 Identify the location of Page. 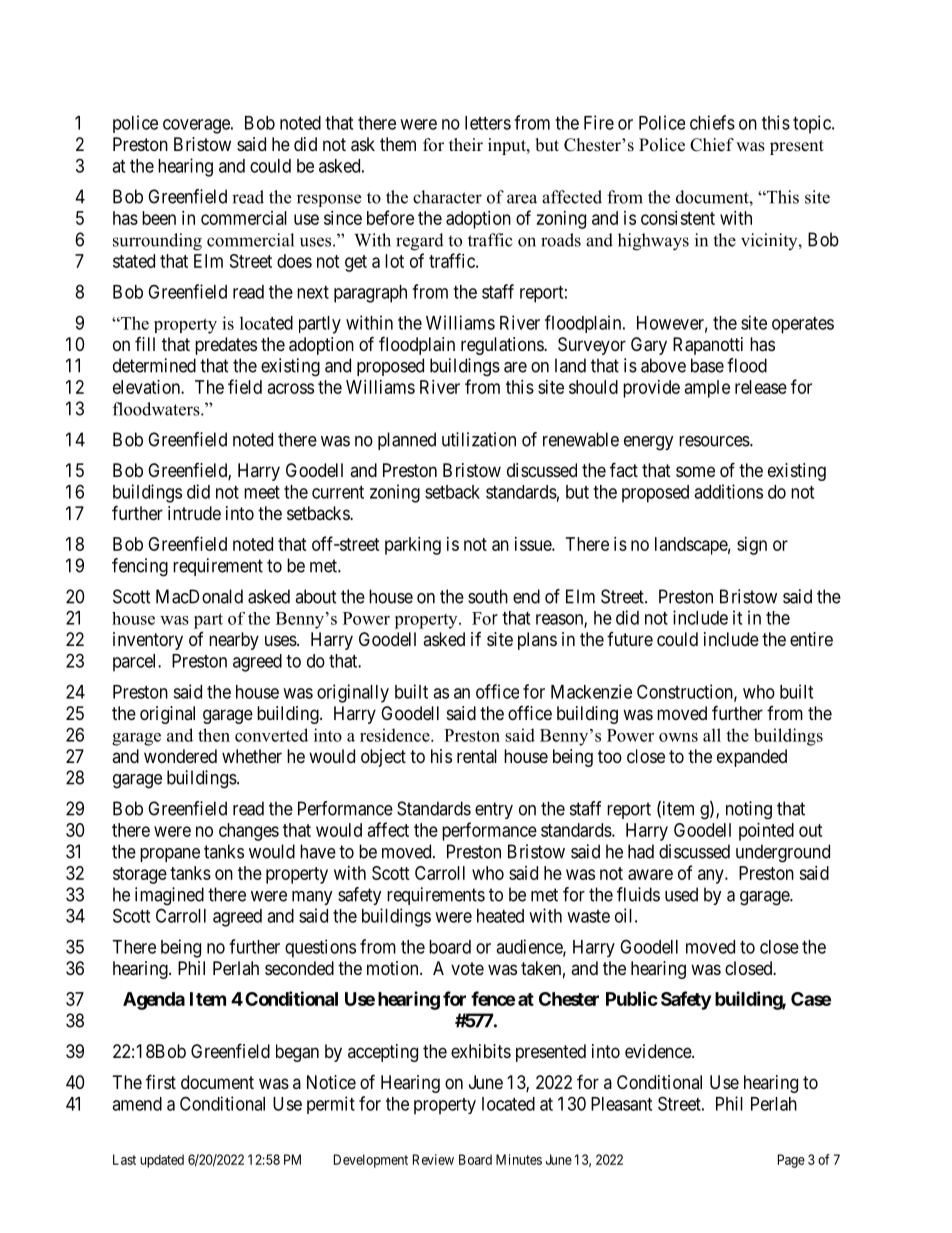
(791, 1161).
